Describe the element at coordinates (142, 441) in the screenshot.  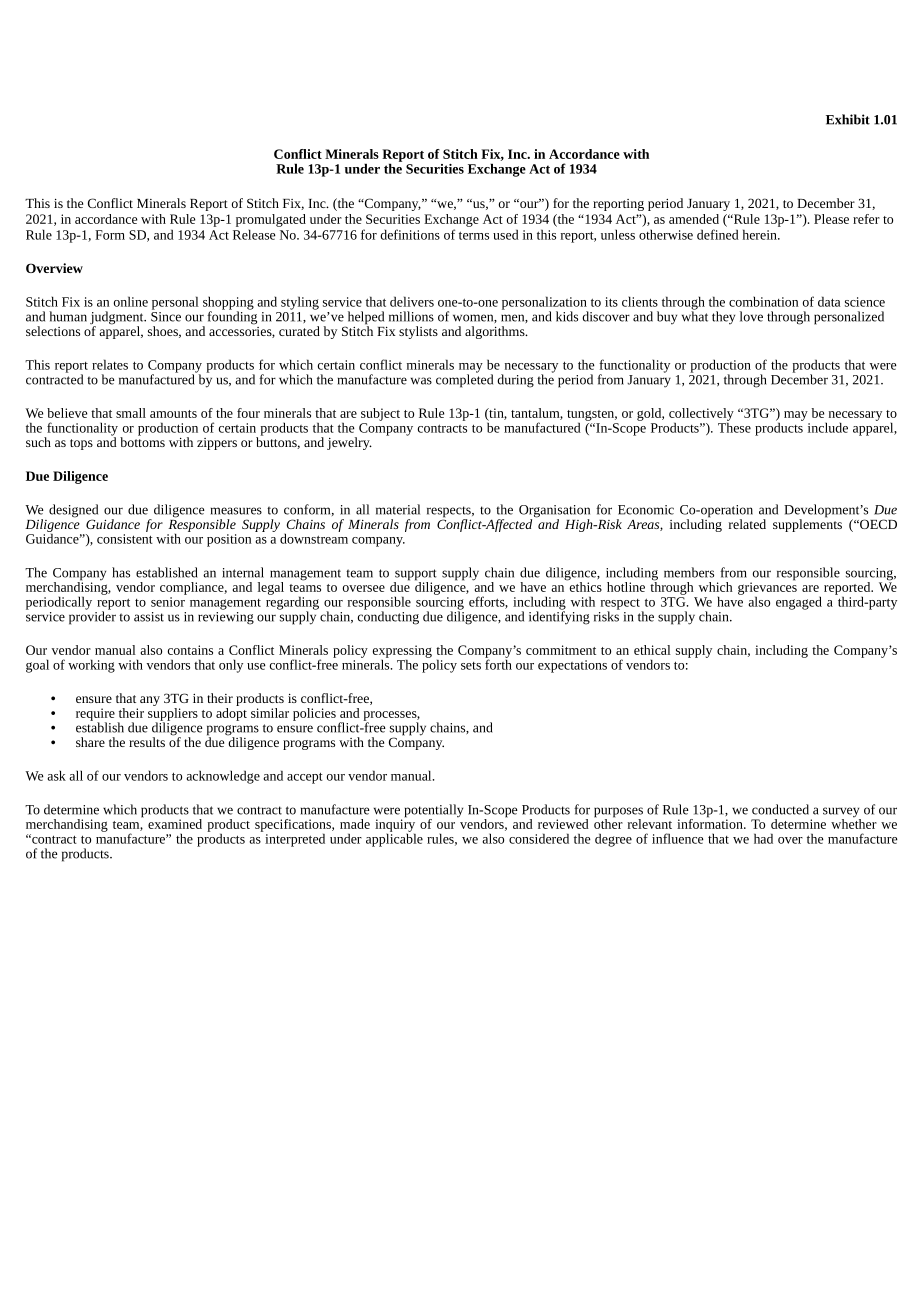
I see `bottoms` at that location.
